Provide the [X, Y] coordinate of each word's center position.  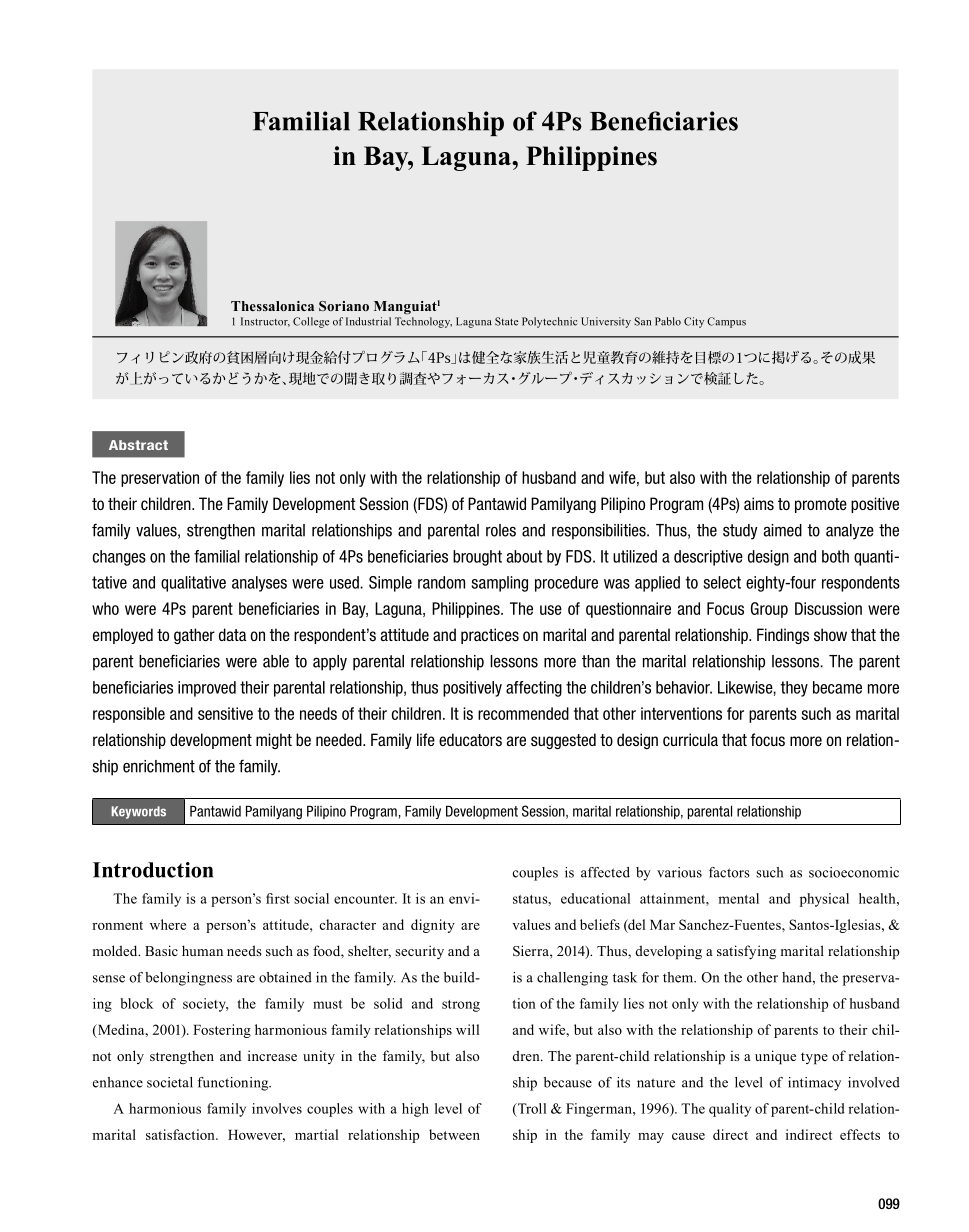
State [506, 321]
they [794, 689]
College [311, 322]
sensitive [225, 713]
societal [170, 1082]
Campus [726, 322]
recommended [523, 713]
